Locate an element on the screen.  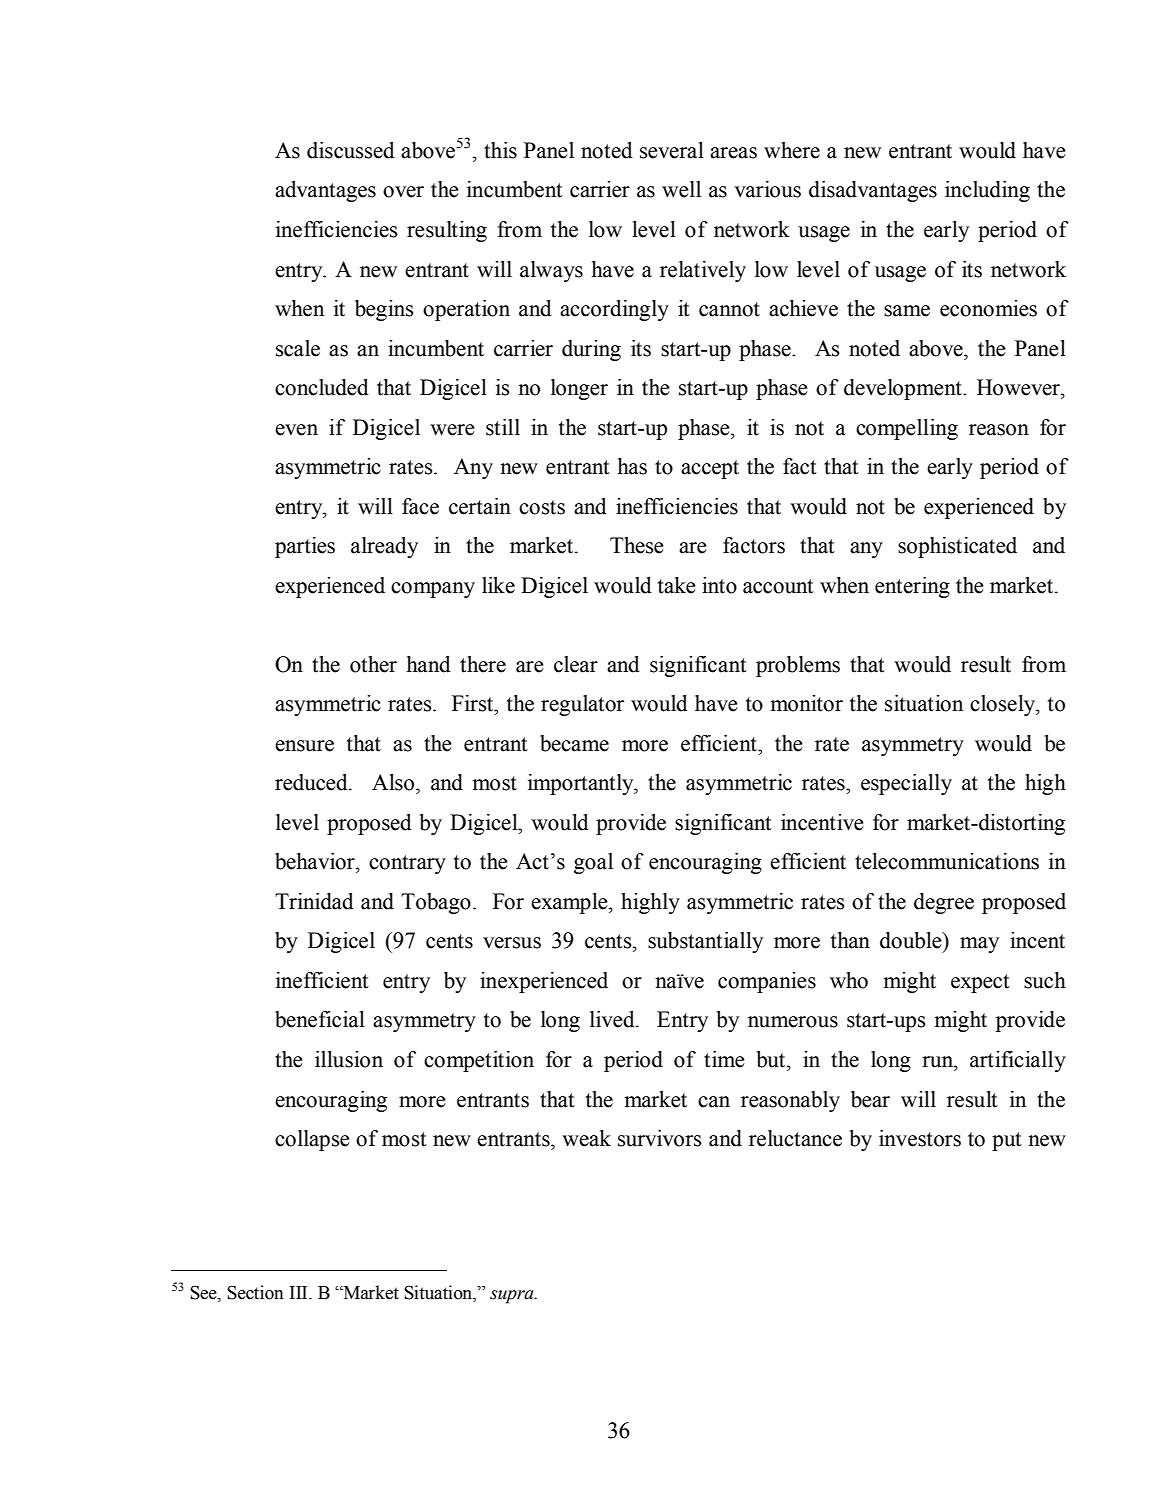
already is located at coordinates (384, 547).
